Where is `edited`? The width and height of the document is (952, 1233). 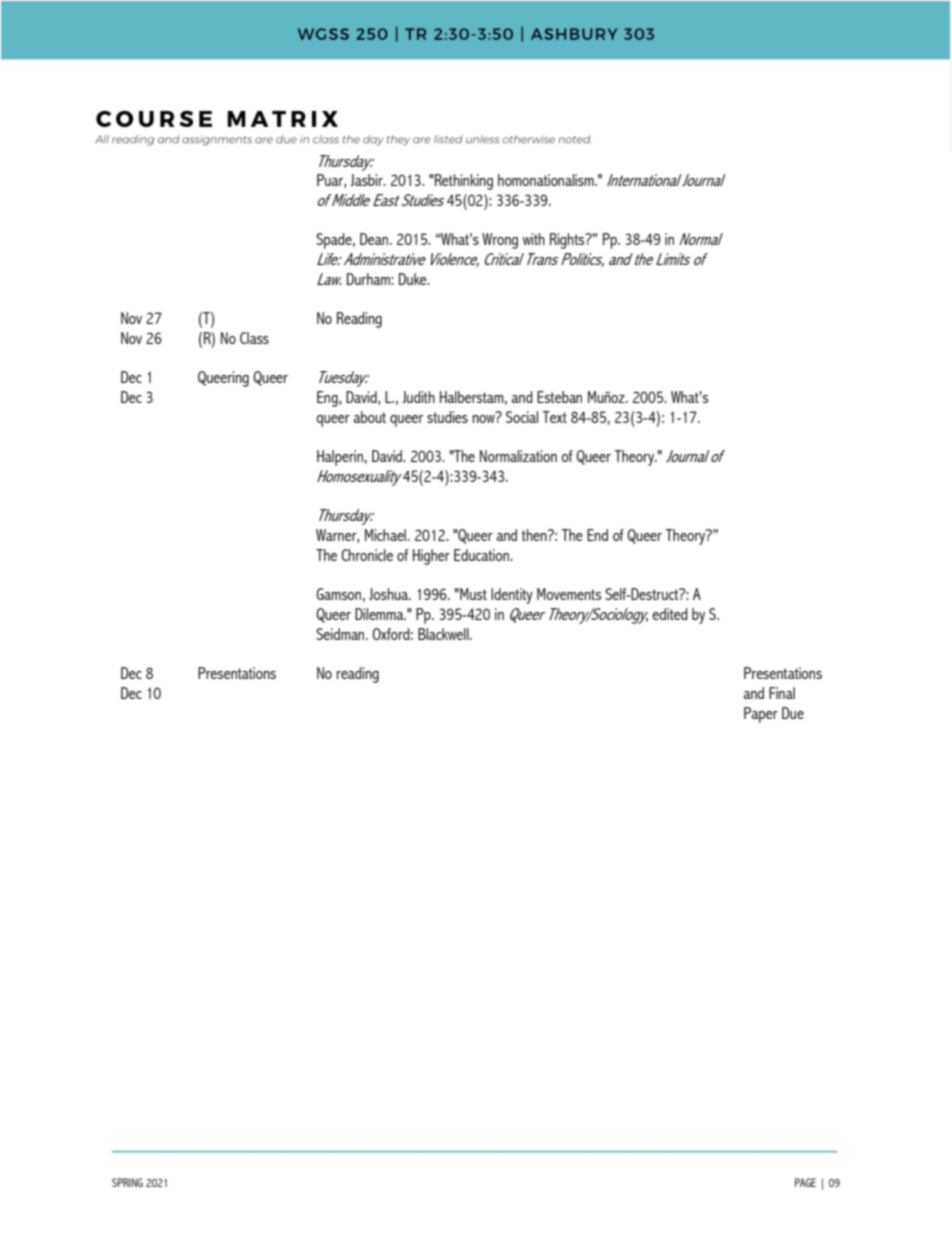
edited is located at coordinates (670, 614).
